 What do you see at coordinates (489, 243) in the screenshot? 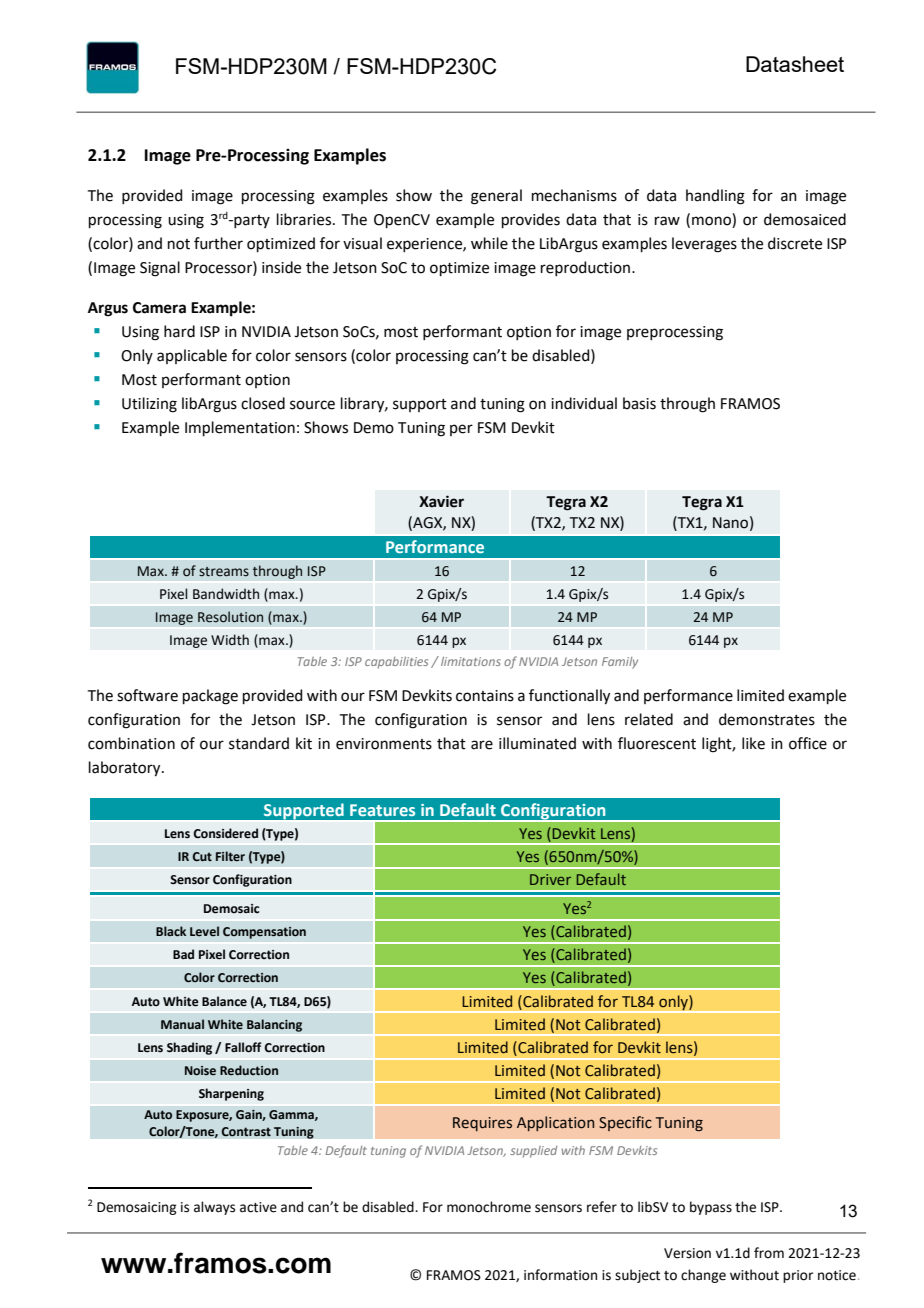
I see `while` at bounding box center [489, 243].
